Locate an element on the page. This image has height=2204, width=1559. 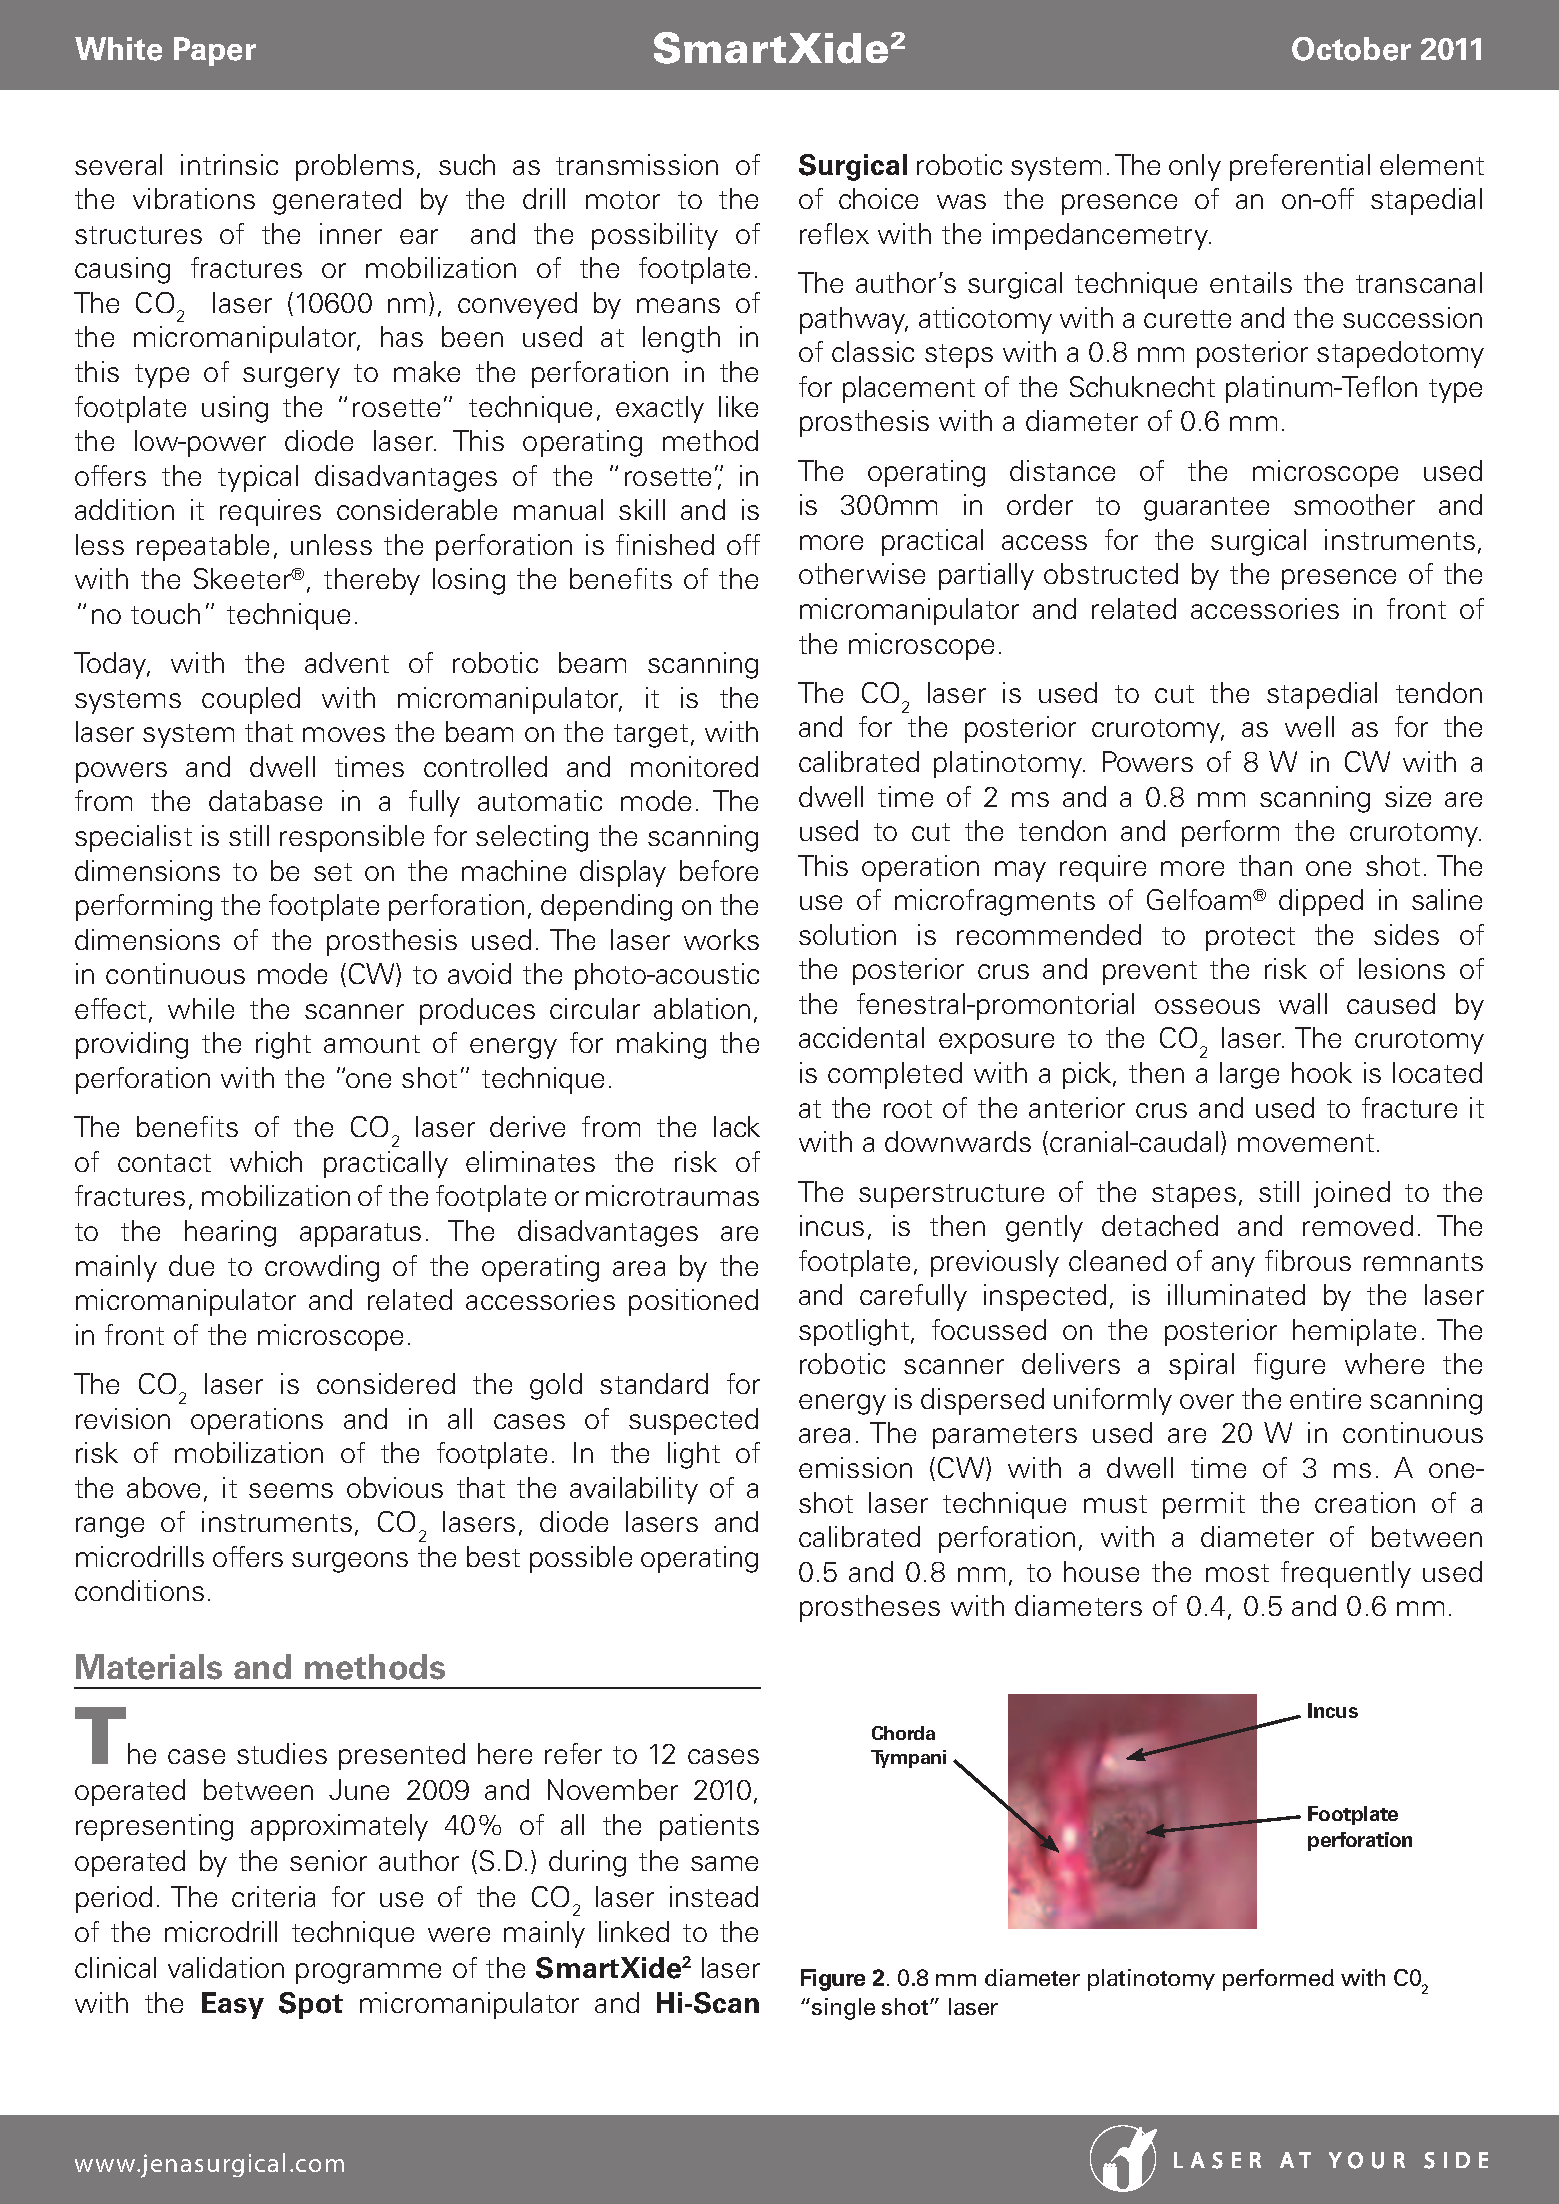
validation is located at coordinates (226, 1967).
